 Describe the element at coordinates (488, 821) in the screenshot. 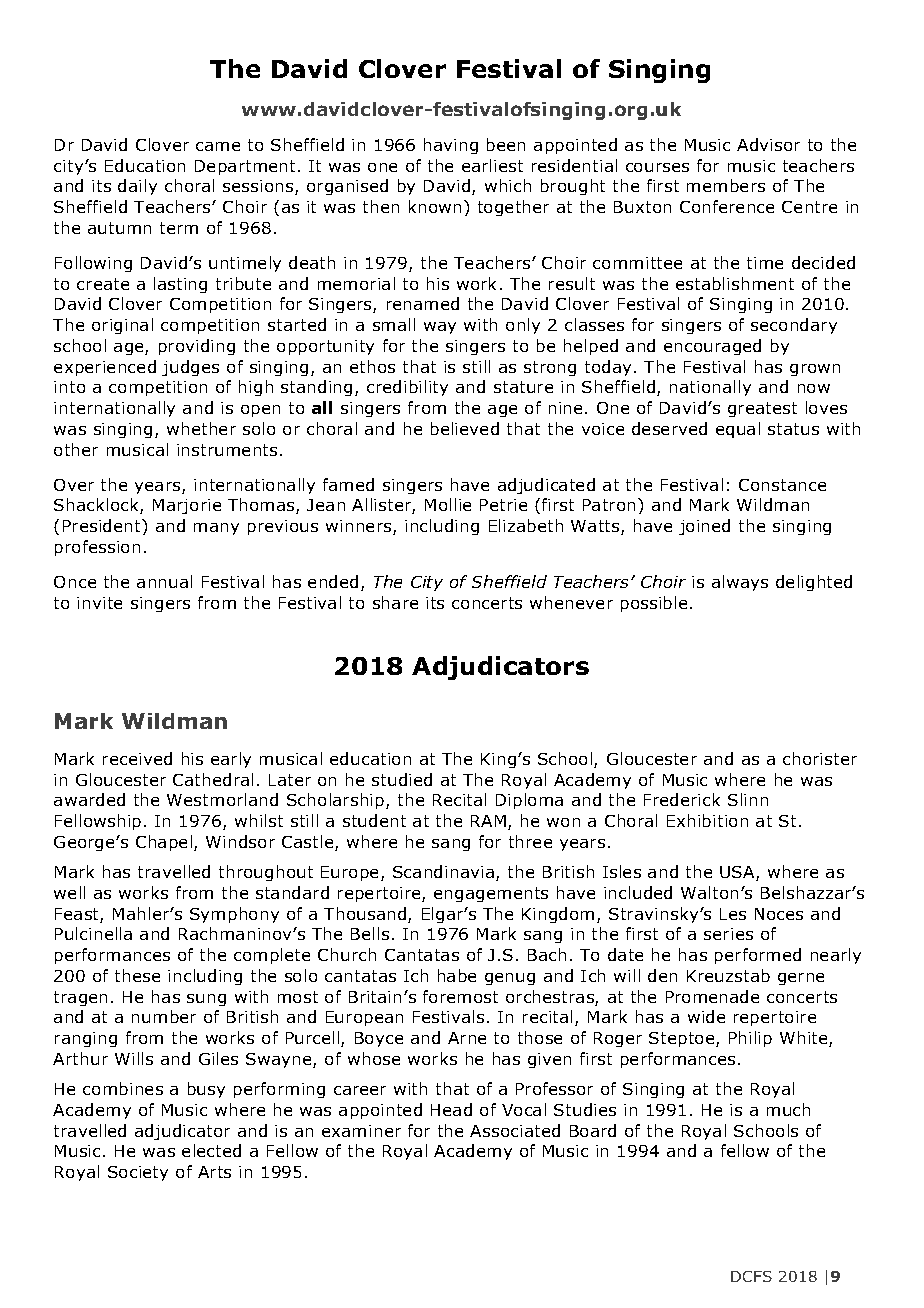

I see `RAM` at that location.
